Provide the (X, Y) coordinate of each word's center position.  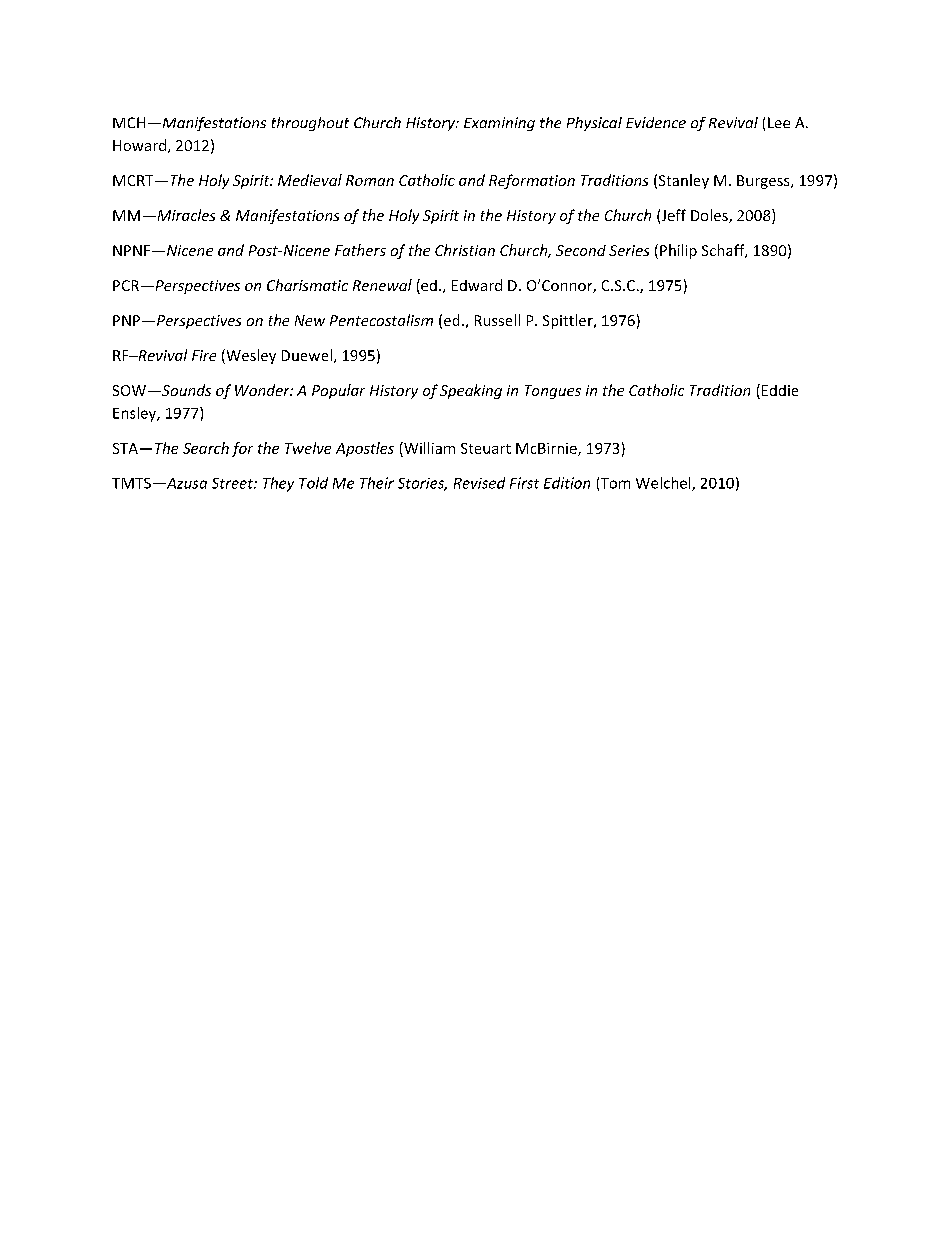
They (278, 484)
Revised (479, 483)
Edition (567, 483)
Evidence (656, 122)
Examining (499, 124)
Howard (141, 146)
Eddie (780, 390)
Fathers (360, 250)
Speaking (471, 391)
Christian (465, 250)
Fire (204, 355)
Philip (678, 251)
